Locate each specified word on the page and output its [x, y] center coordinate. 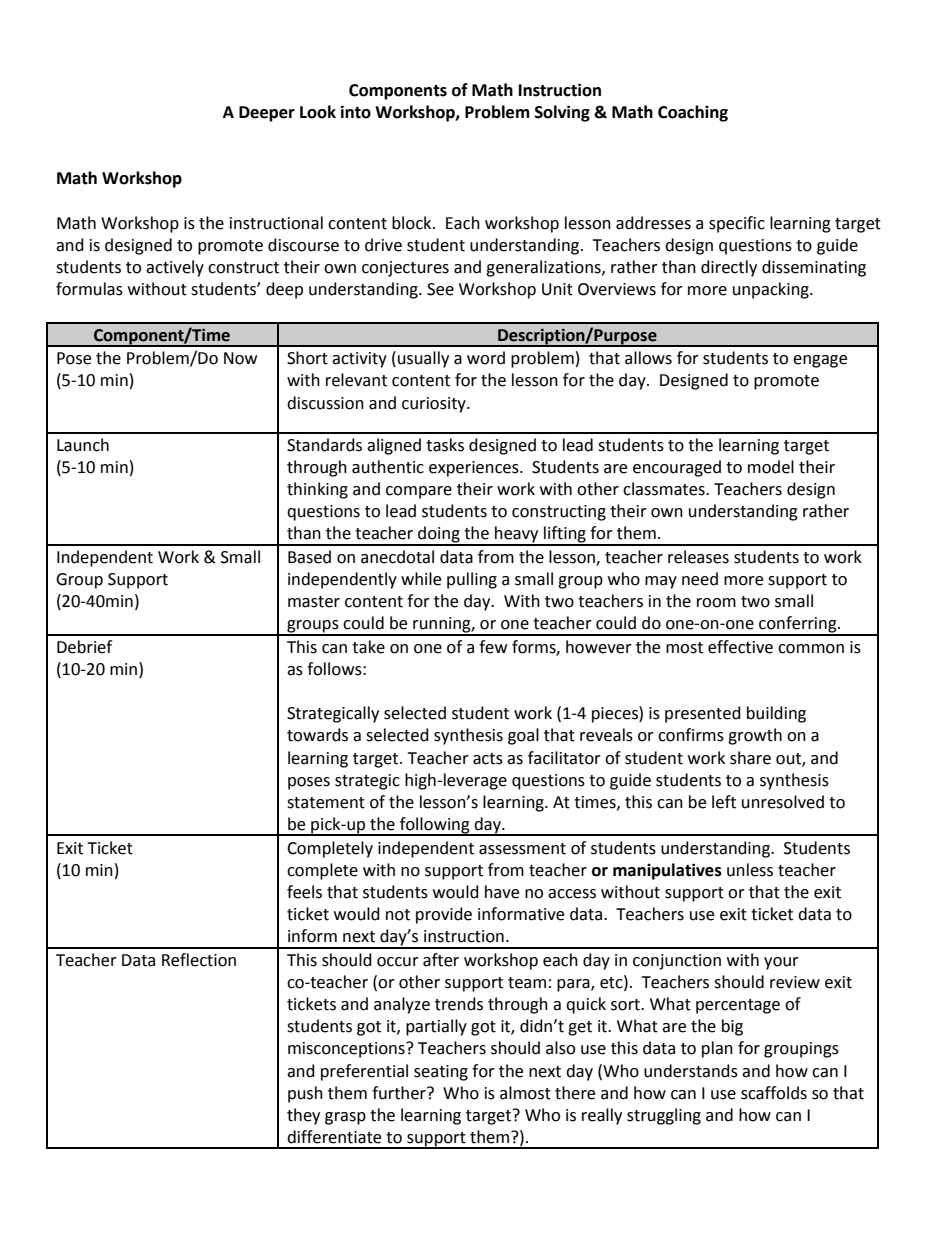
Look [318, 112]
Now [240, 358]
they [303, 1116]
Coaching [693, 113]
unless [750, 870]
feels [304, 892]
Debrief [84, 647]
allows [648, 358]
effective [740, 647]
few [493, 647]
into [356, 112]
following [435, 826]
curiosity [435, 405]
